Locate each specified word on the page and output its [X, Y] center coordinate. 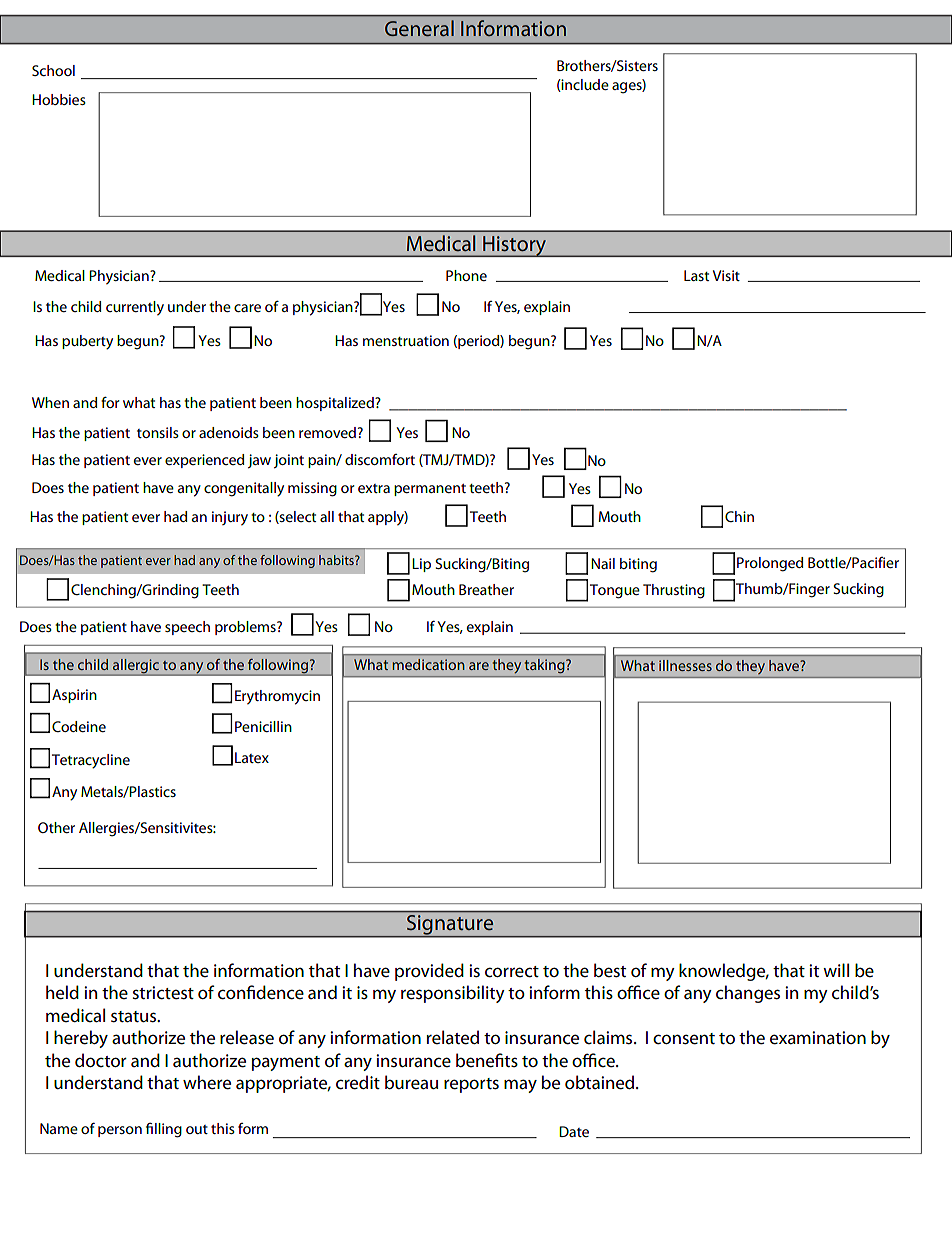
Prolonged [770, 564]
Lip [421, 565]
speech [187, 628]
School [53, 70]
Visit [726, 275]
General [419, 28]
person [120, 1131]
